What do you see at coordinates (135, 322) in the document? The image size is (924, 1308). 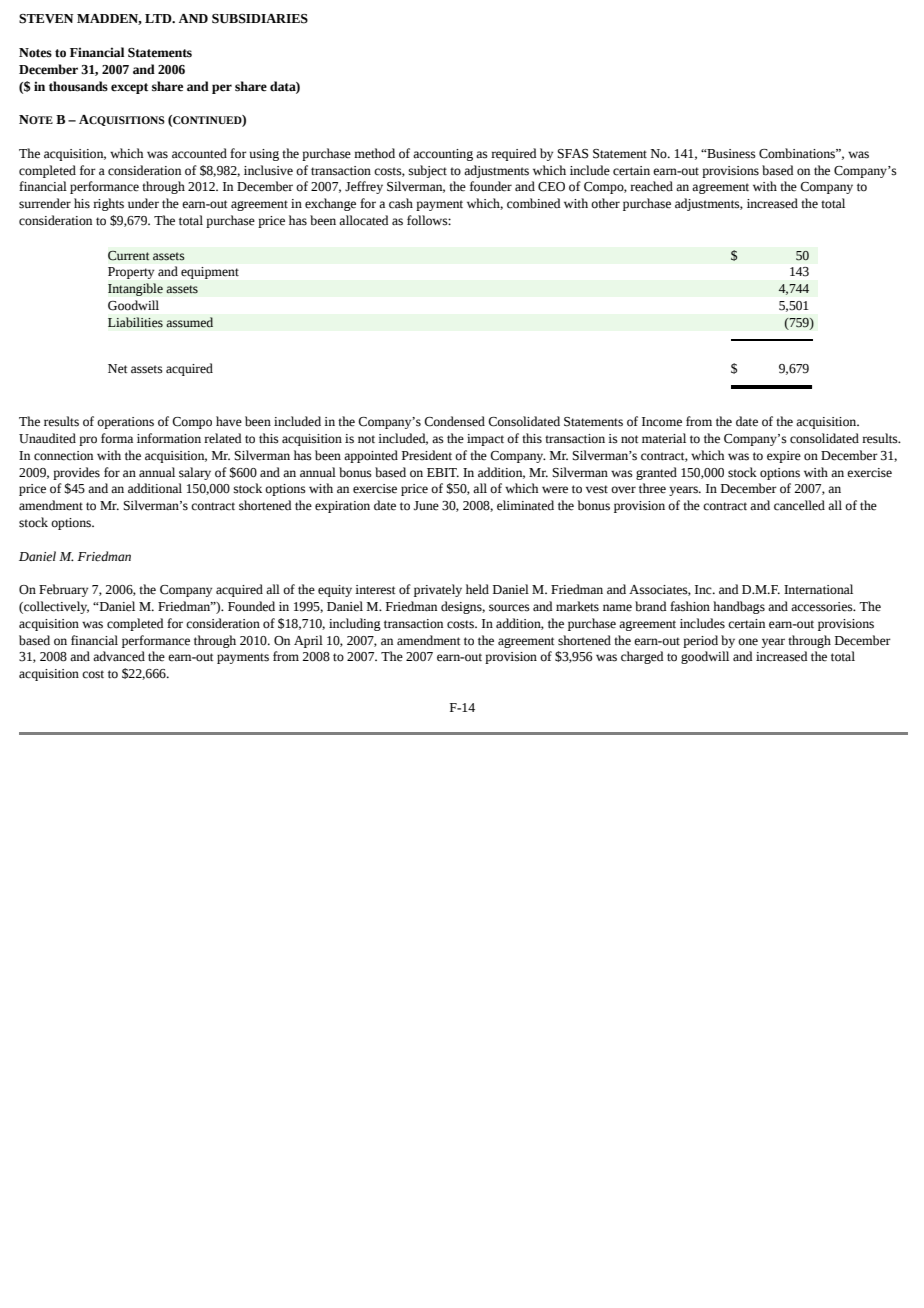 I see `Liabilities` at bounding box center [135, 322].
